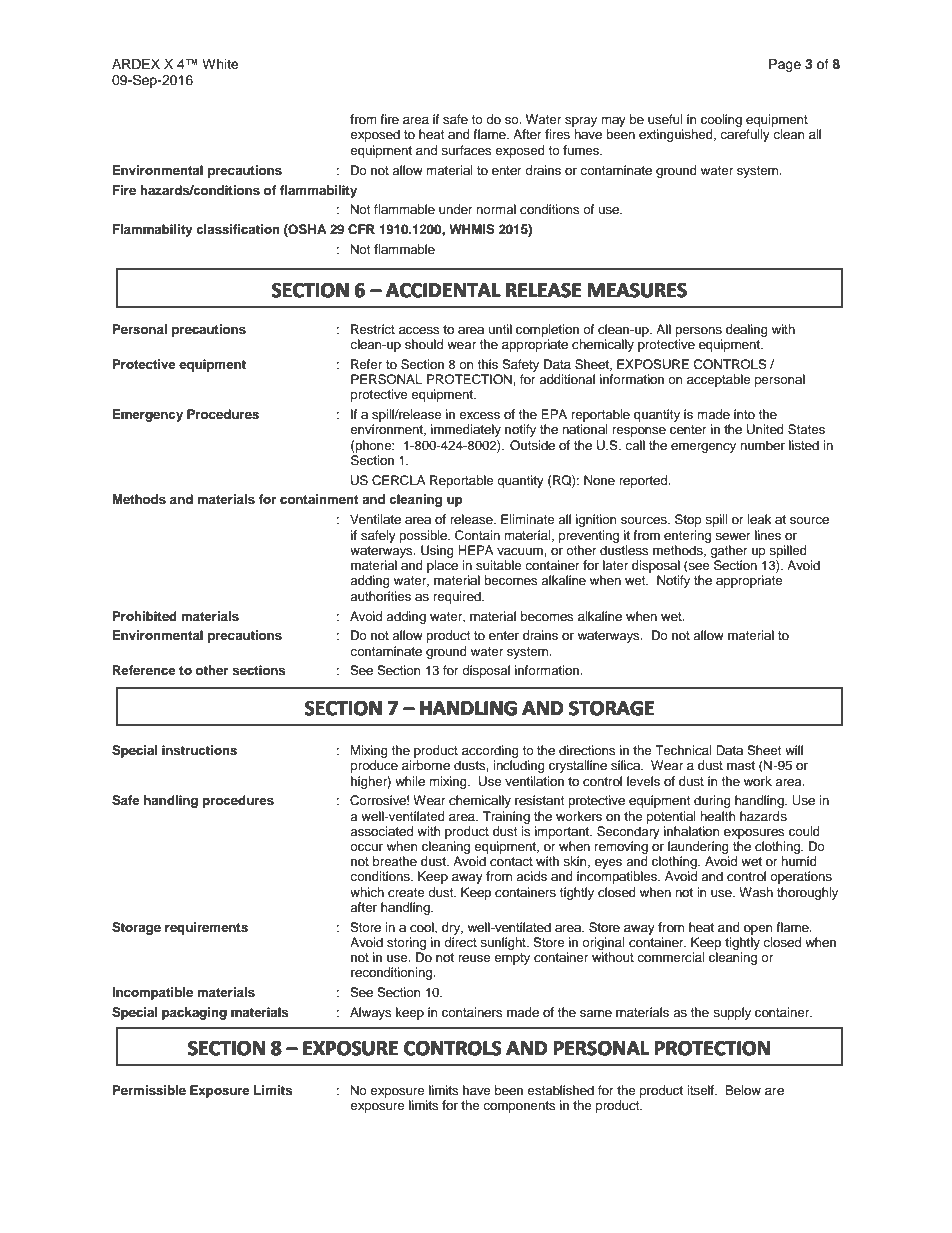  What do you see at coordinates (399, 480) in the screenshot?
I see `CERCLA` at bounding box center [399, 480].
